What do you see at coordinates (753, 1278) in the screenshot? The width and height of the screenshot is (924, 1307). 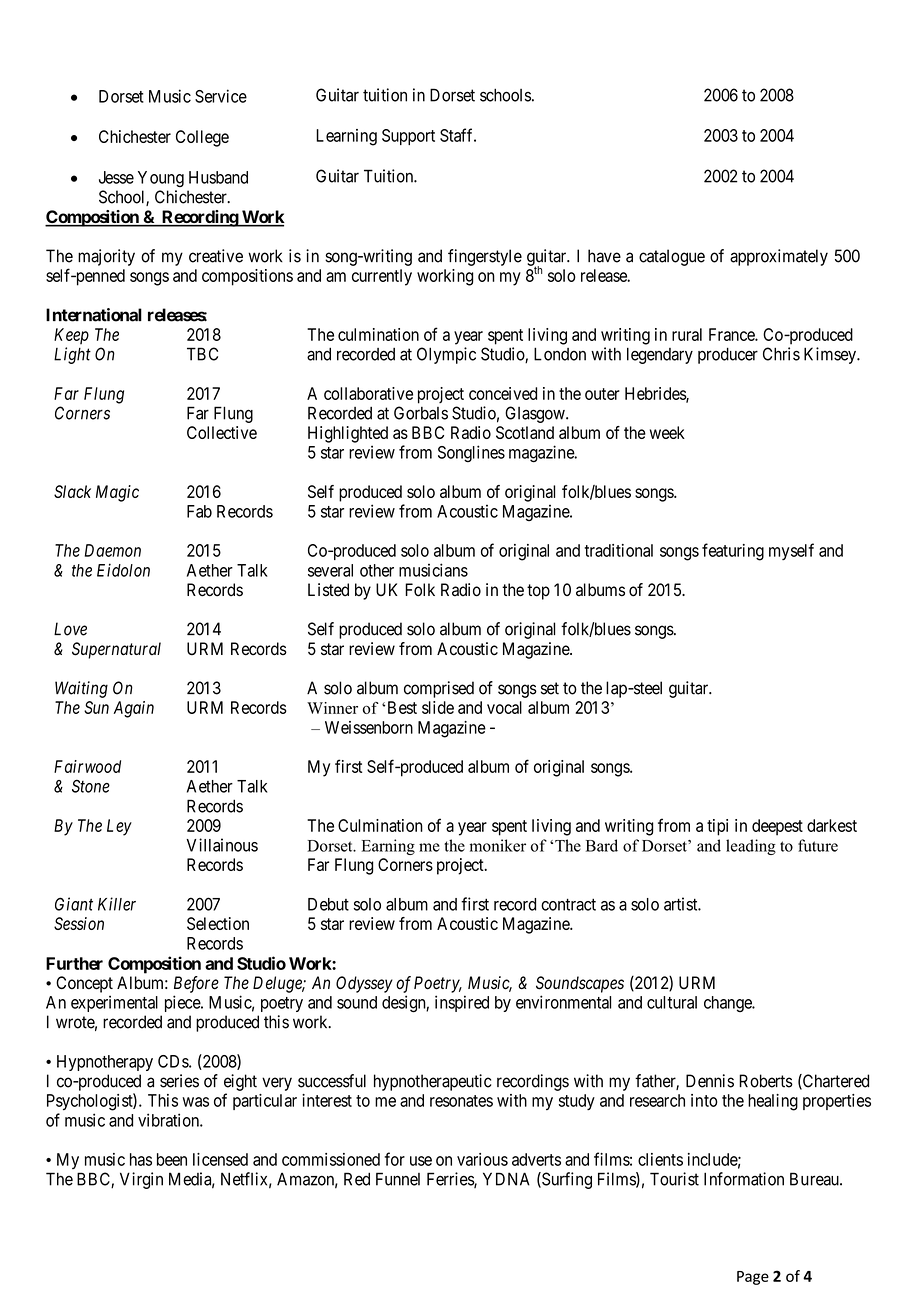 I see `Page` at bounding box center [753, 1278].
